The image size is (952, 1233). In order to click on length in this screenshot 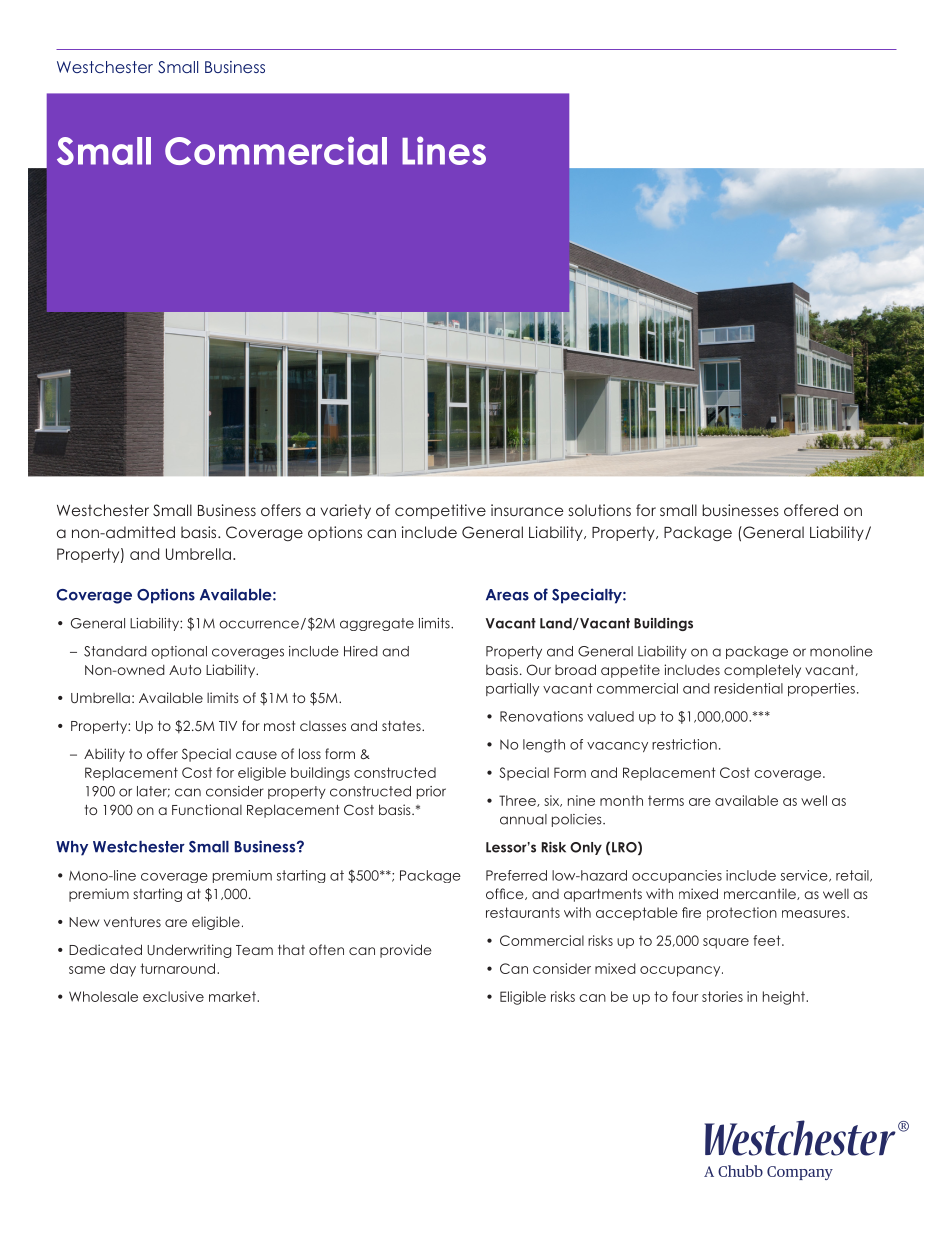, I will do `click(544, 746)`.
